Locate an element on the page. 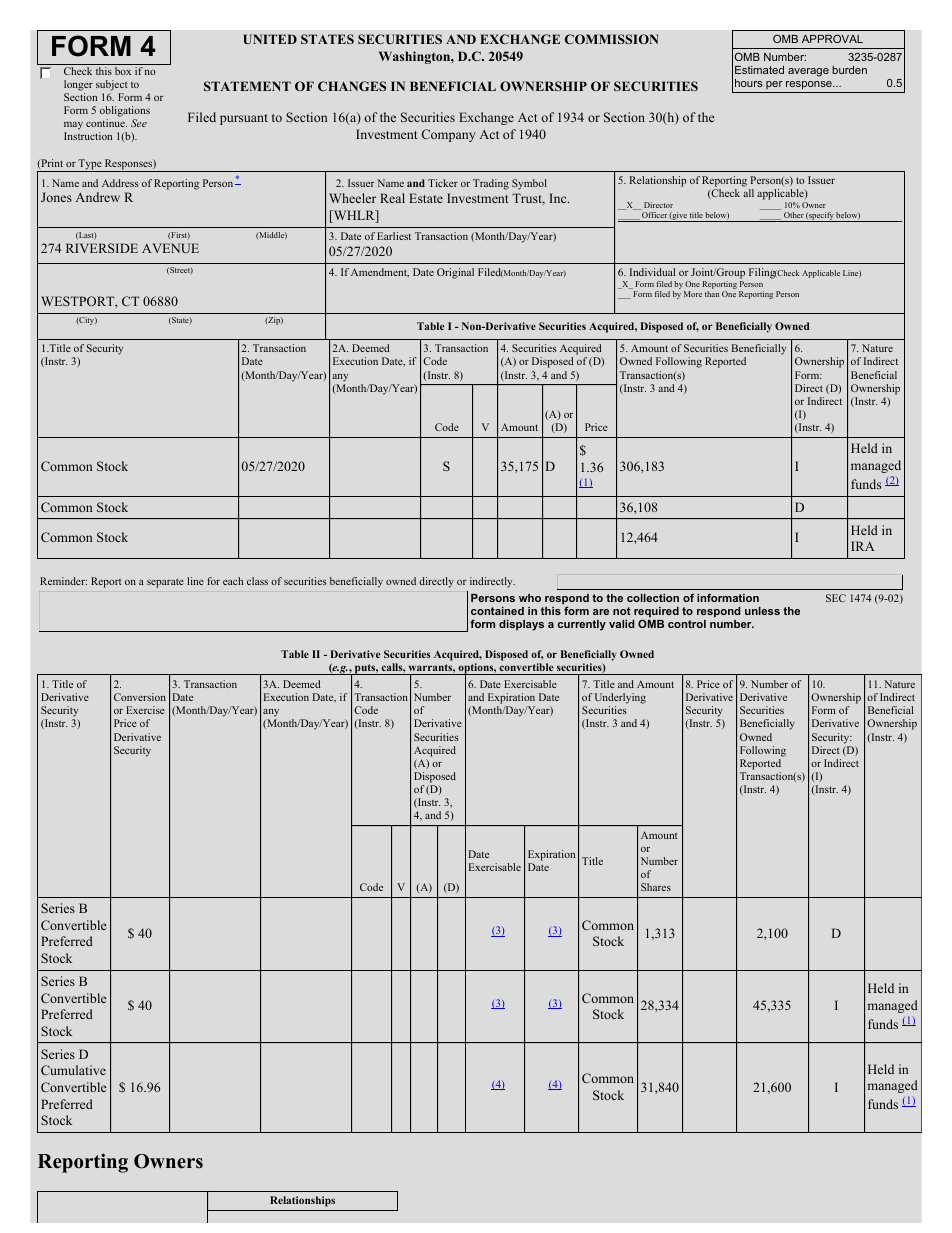 The image size is (952, 1233). Original is located at coordinates (455, 273).
